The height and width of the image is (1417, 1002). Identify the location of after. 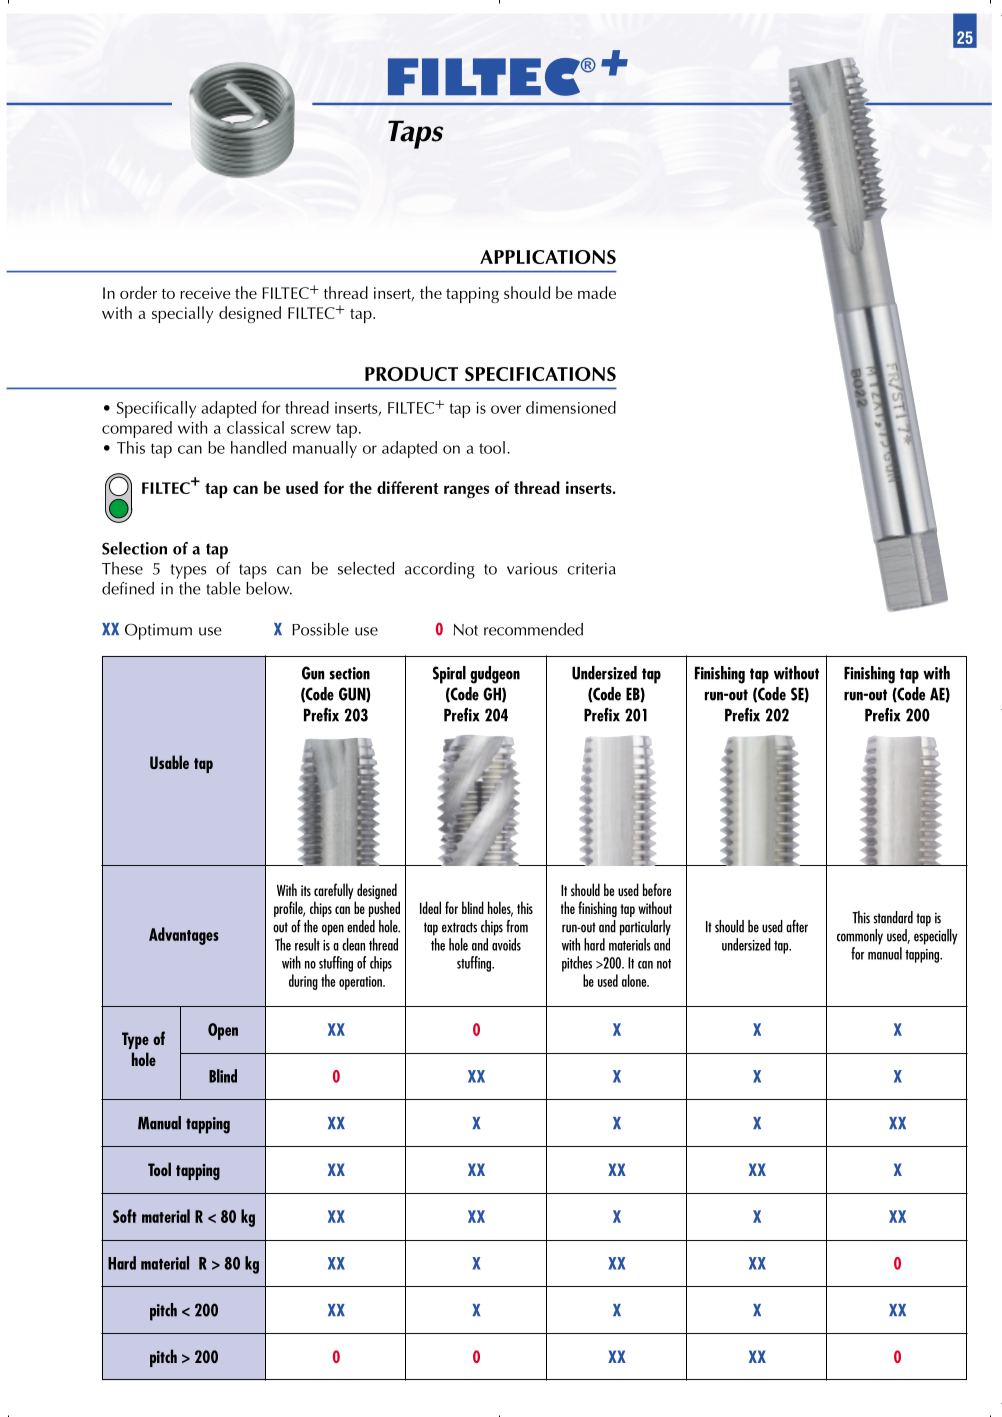
(797, 926).
